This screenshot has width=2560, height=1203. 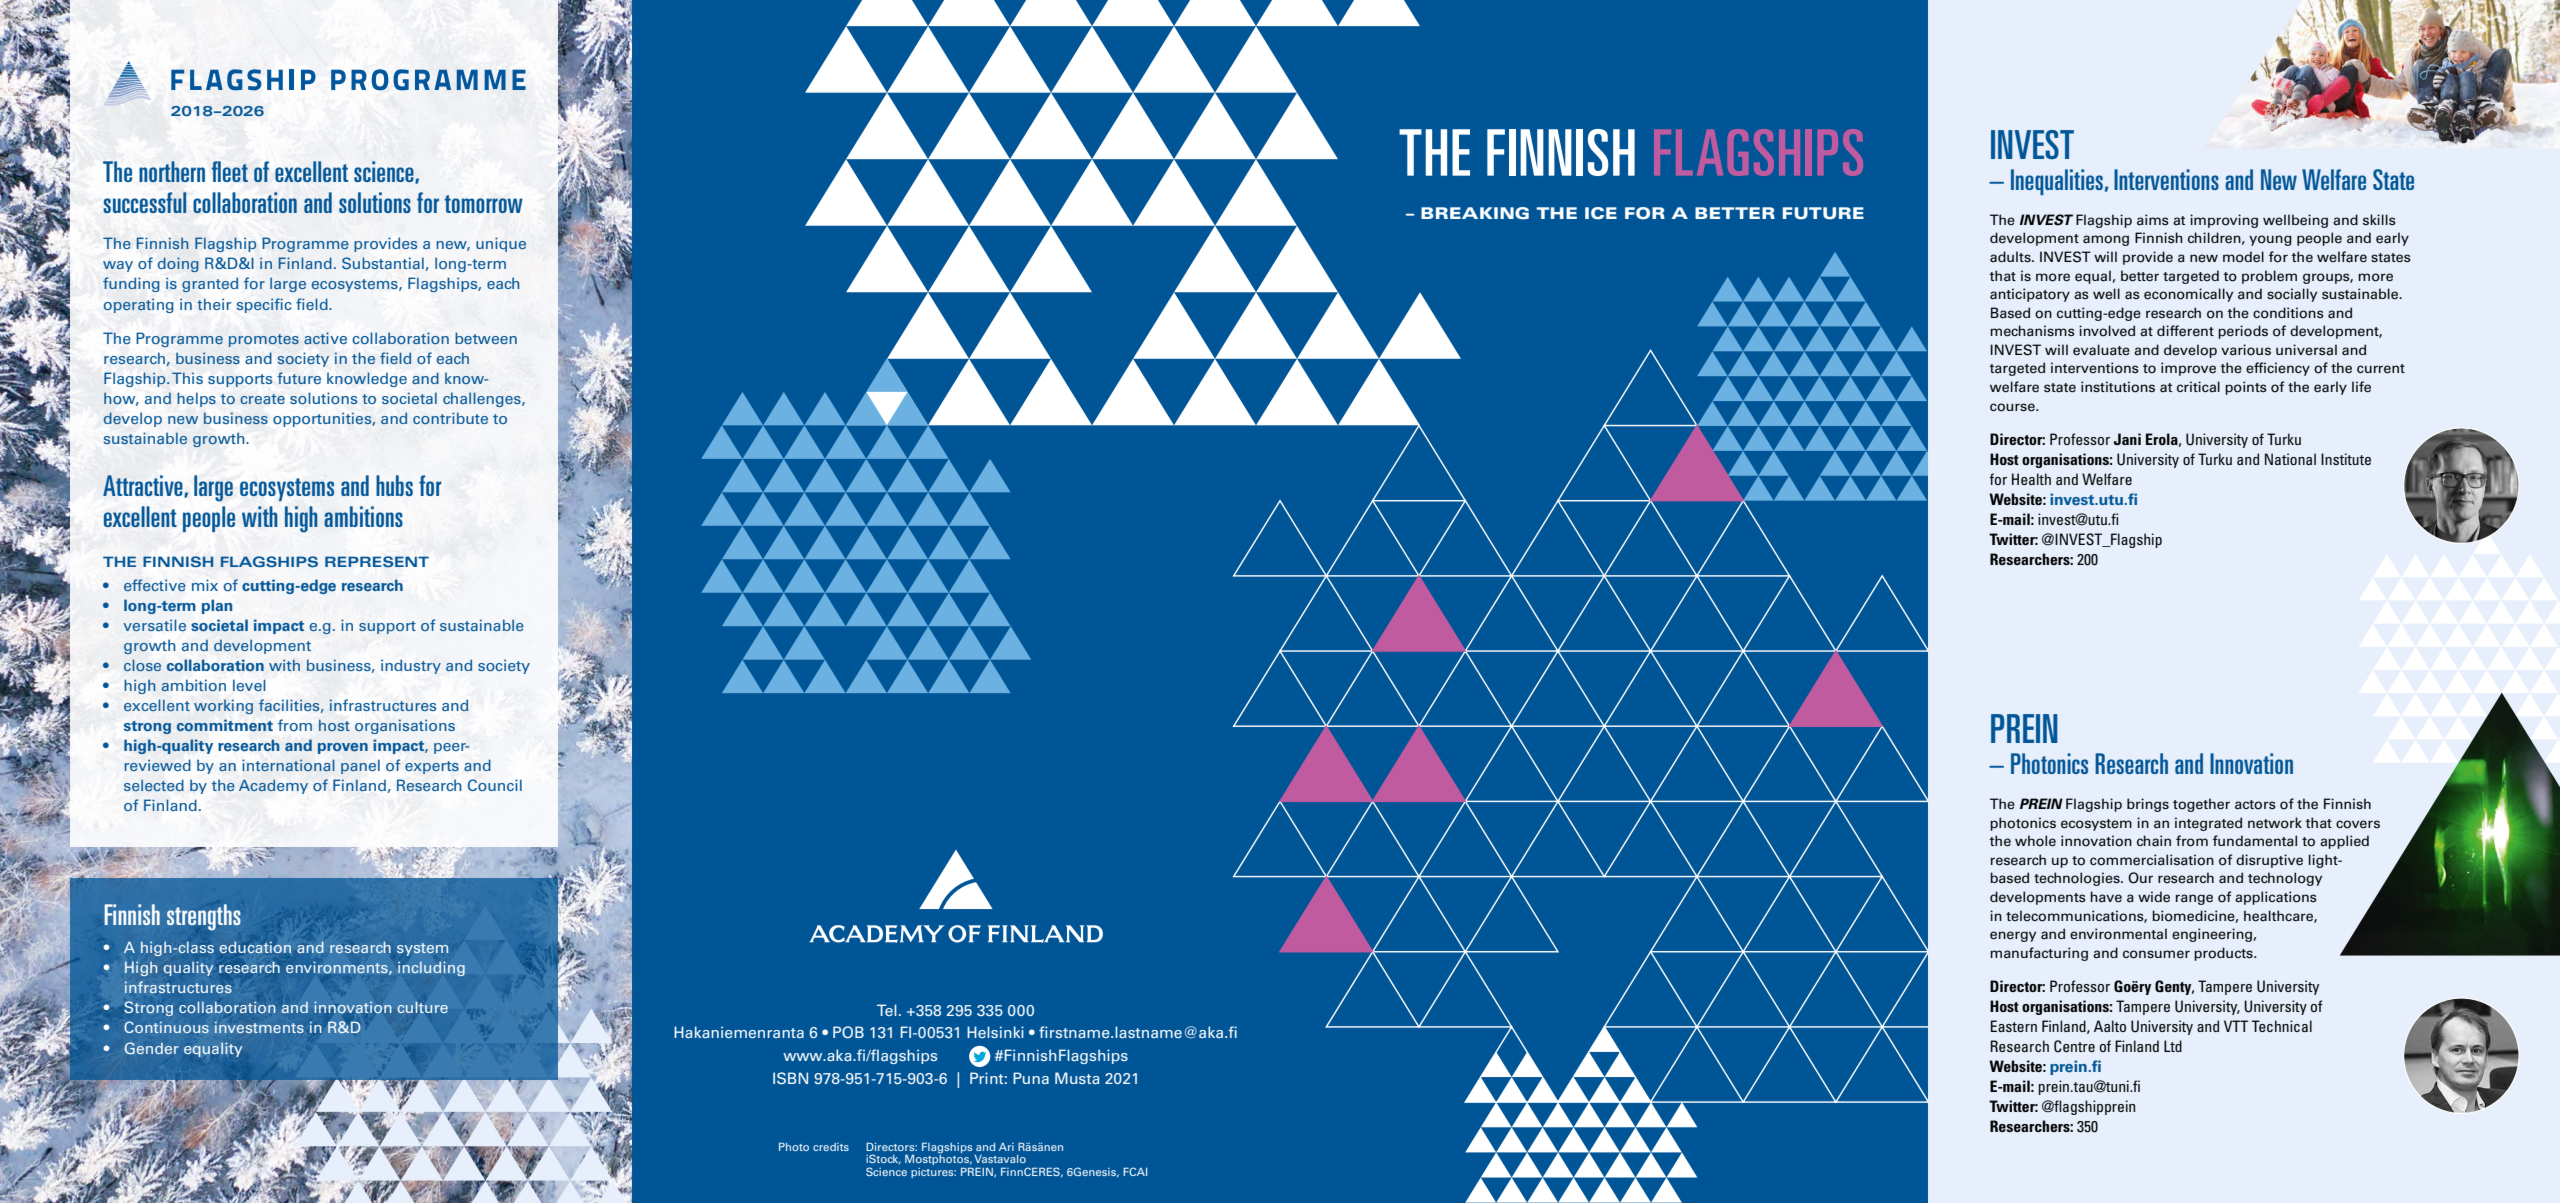 What do you see at coordinates (411, 666) in the screenshot?
I see `industry` at bounding box center [411, 666].
